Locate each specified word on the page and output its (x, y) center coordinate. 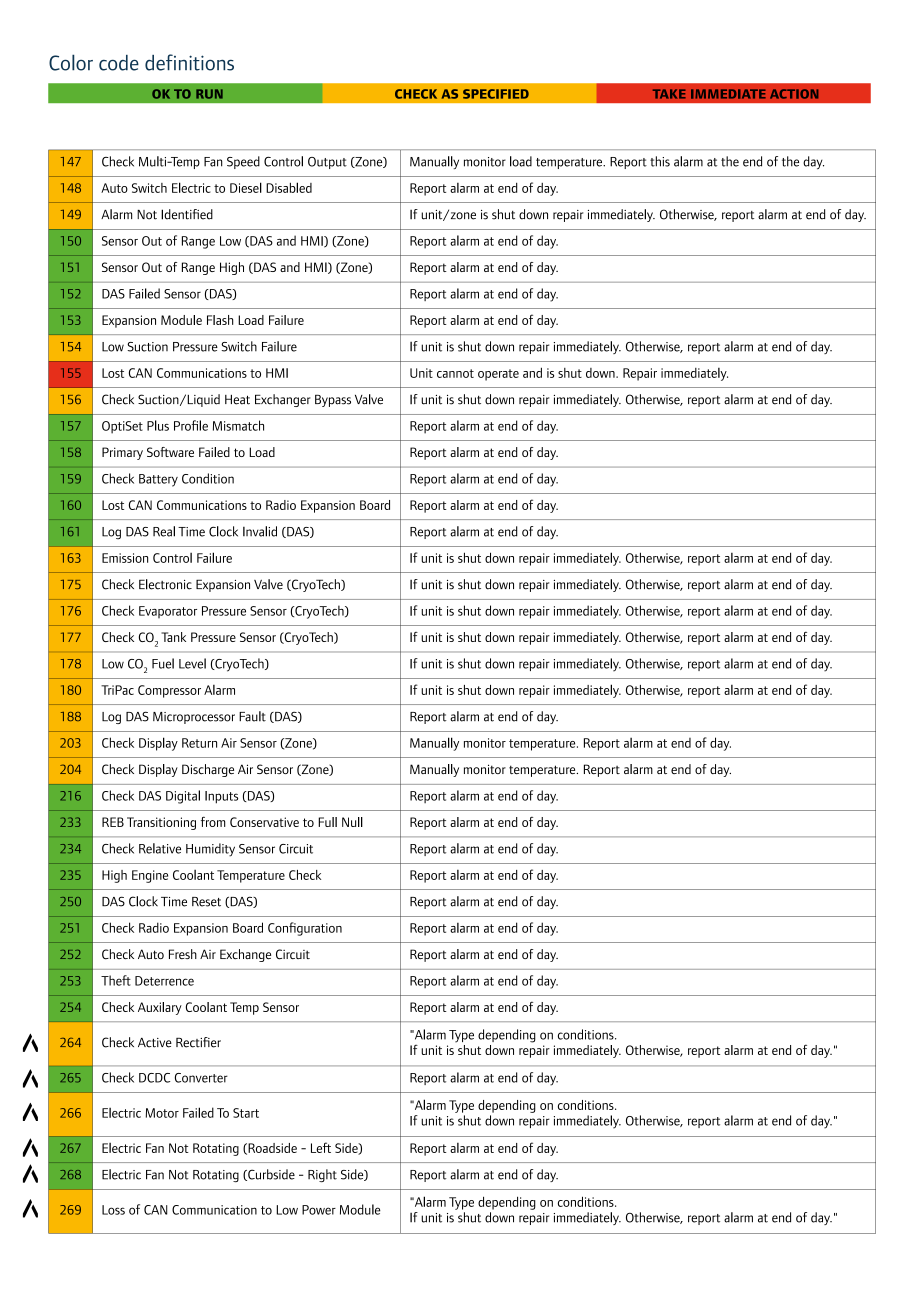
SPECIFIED (496, 94)
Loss (113, 1210)
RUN (209, 94)
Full (327, 822)
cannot (455, 373)
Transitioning (161, 823)
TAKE (669, 94)
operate (498, 375)
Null (352, 822)
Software (170, 452)
